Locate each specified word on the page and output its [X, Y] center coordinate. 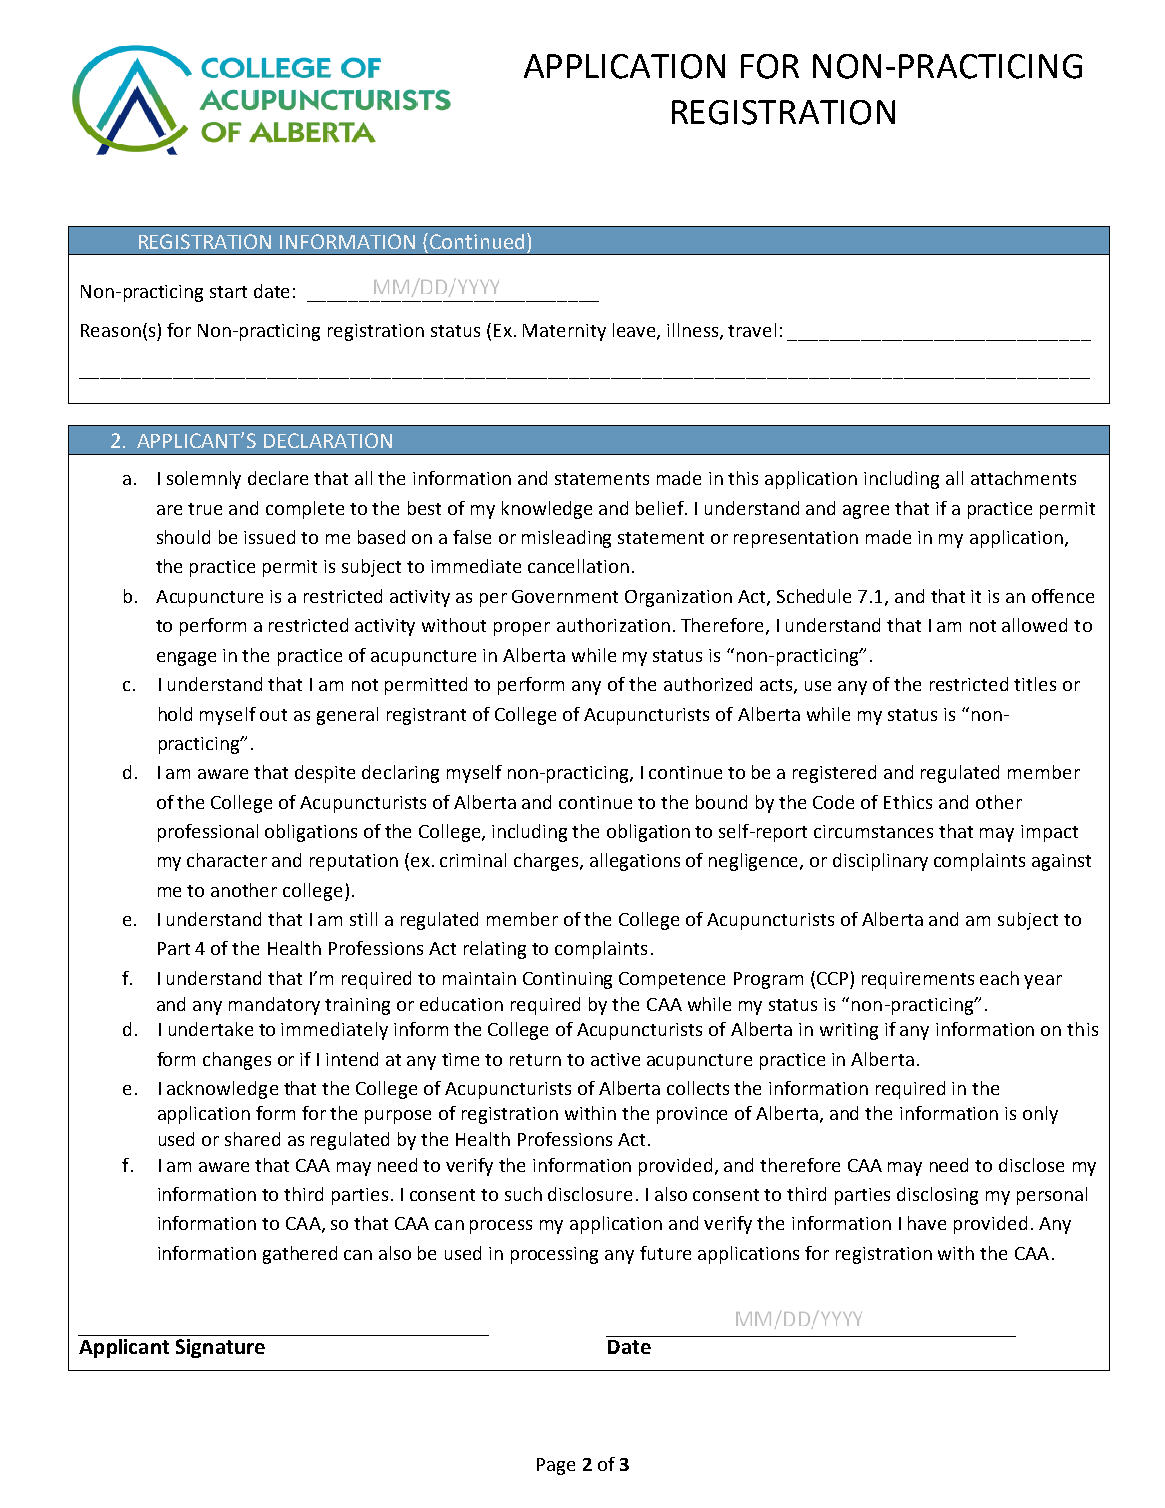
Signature [220, 1348]
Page [556, 1466]
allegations [635, 862]
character [227, 860]
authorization [613, 625]
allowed [1034, 625]
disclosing [937, 1196]
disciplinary [880, 862]
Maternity [564, 332]
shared [252, 1139]
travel [752, 330]
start [228, 292]
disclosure [590, 1194]
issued [269, 537]
